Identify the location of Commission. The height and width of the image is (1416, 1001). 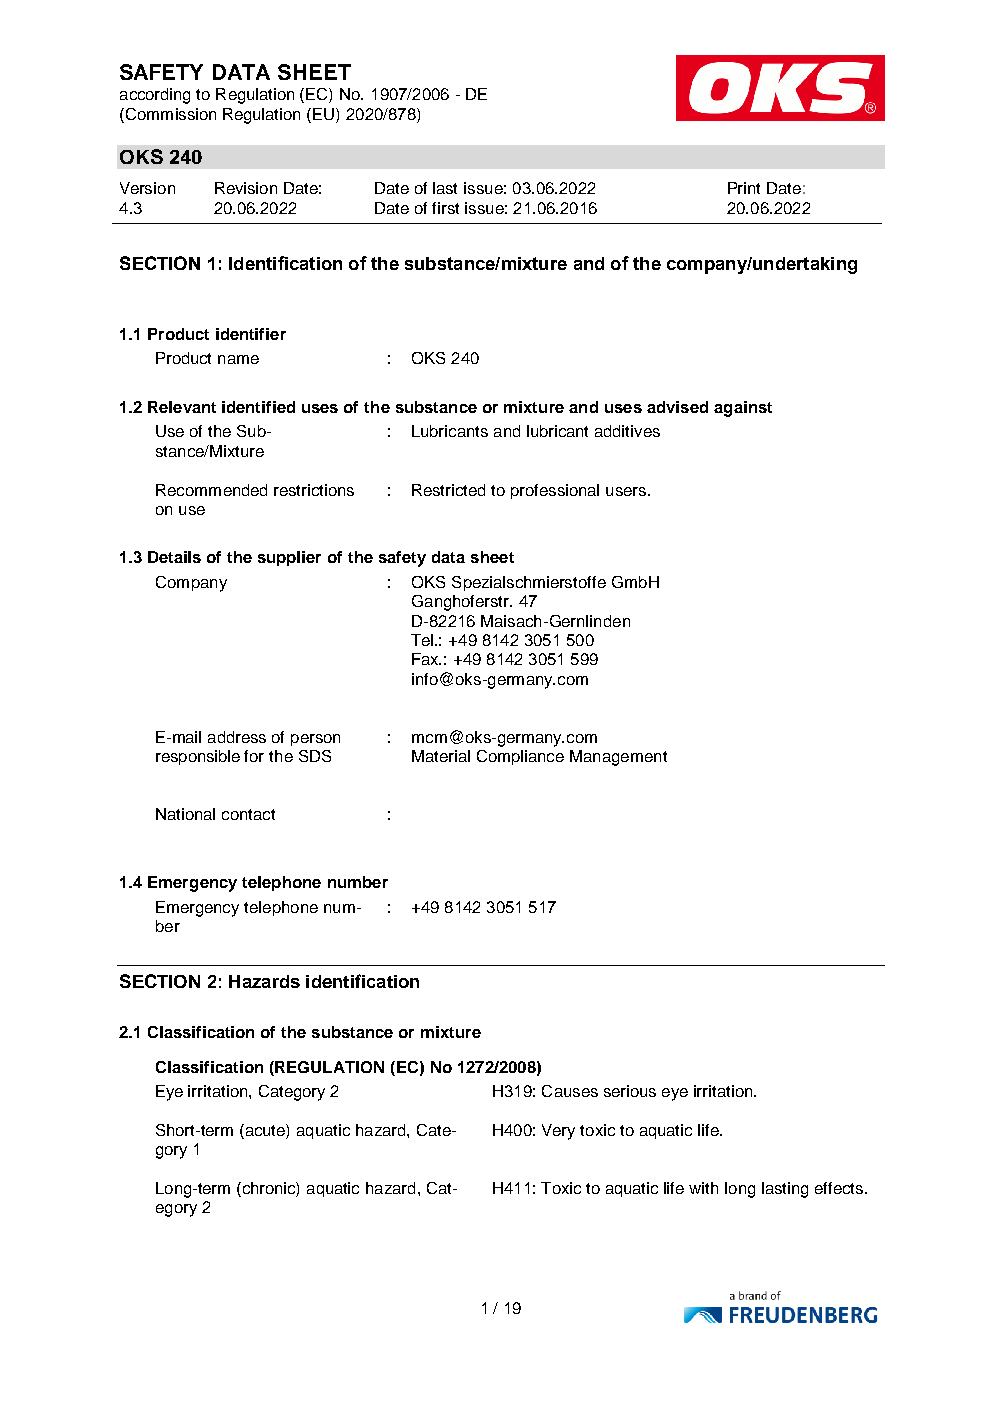
(169, 114).
